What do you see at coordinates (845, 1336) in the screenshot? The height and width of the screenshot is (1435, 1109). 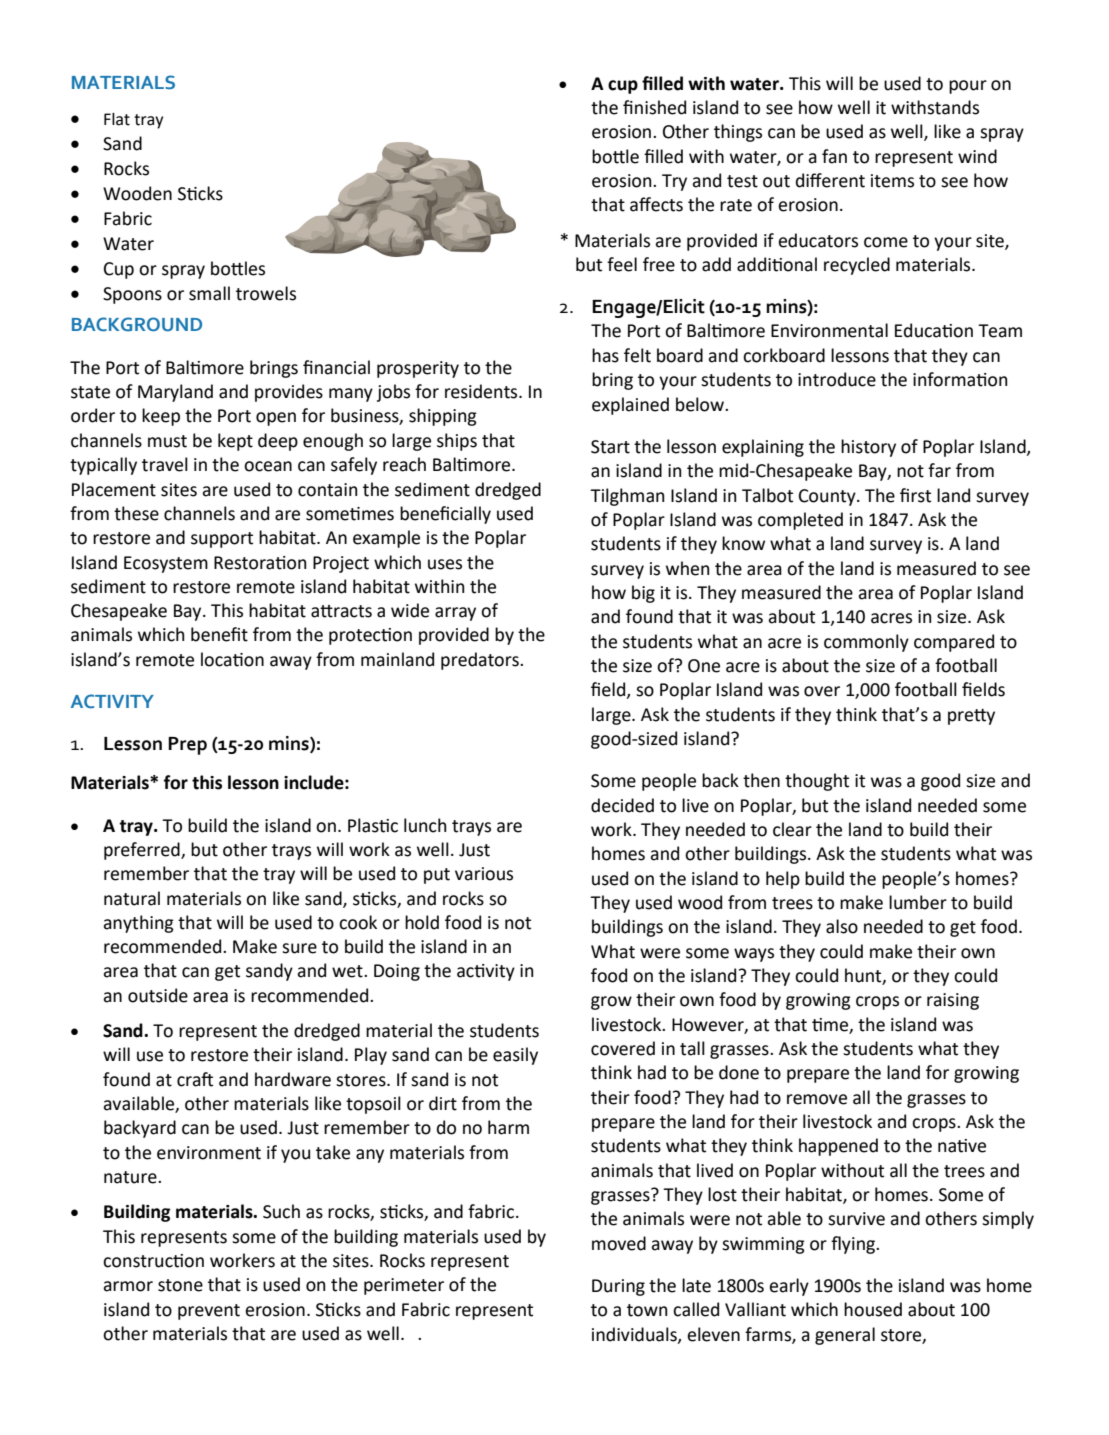 I see `general` at bounding box center [845, 1336].
